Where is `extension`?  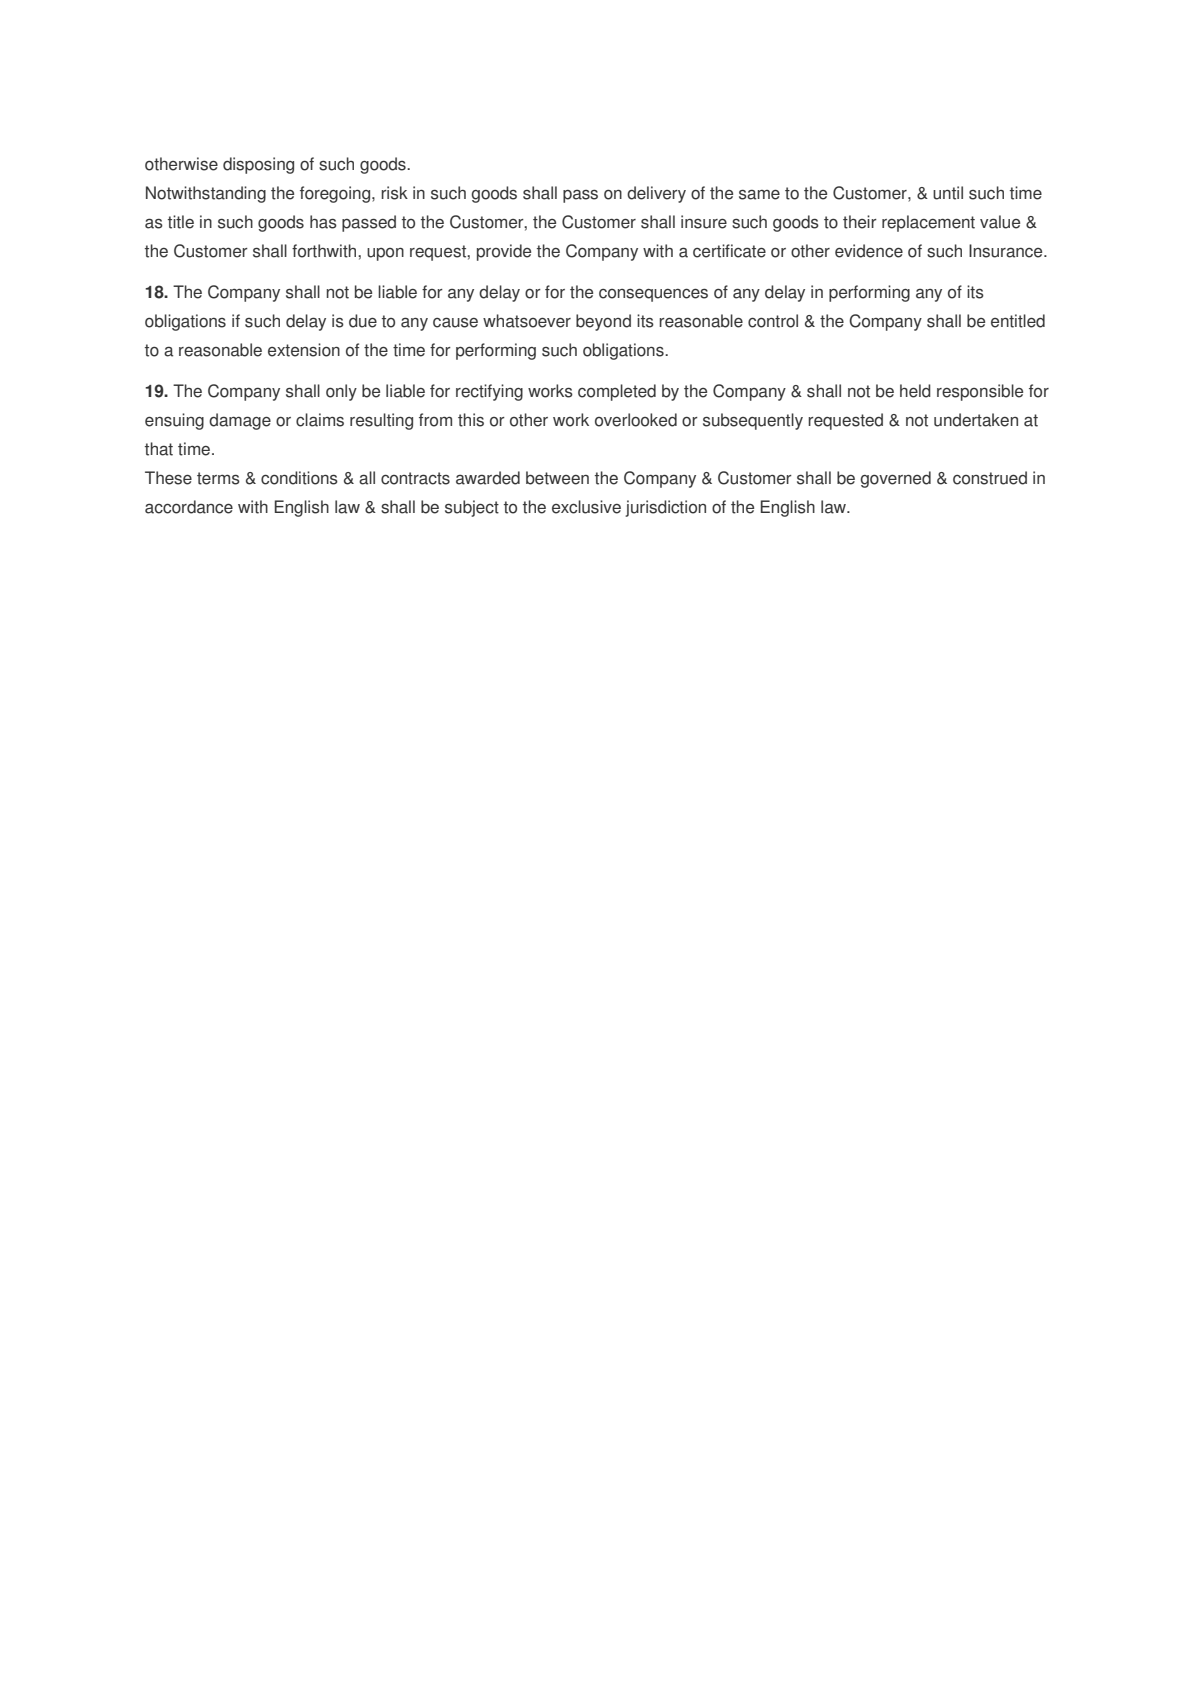 extension is located at coordinates (304, 350).
